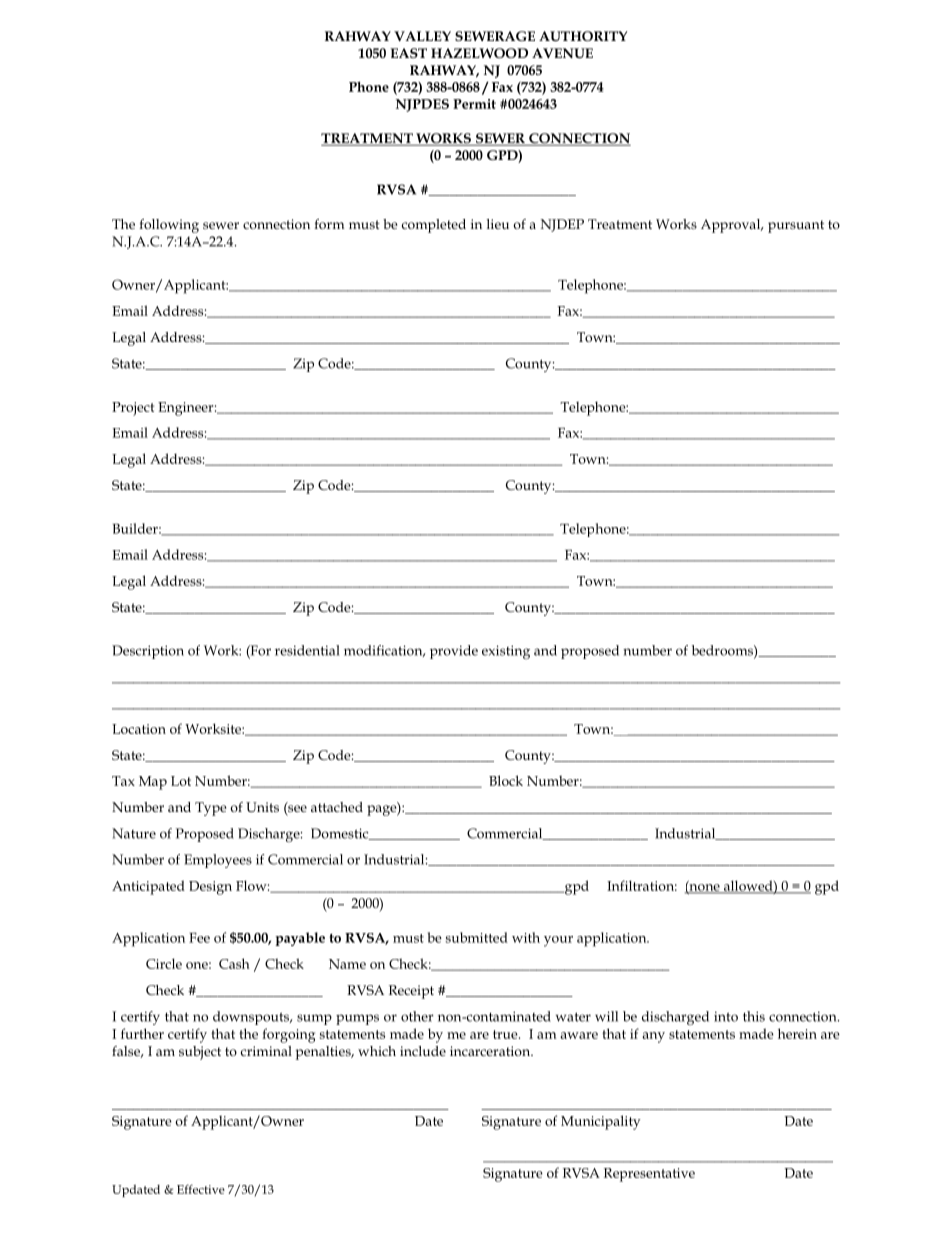 The image size is (952, 1233). What do you see at coordinates (583, 36) in the screenshot?
I see `AUTHORITY` at bounding box center [583, 36].
